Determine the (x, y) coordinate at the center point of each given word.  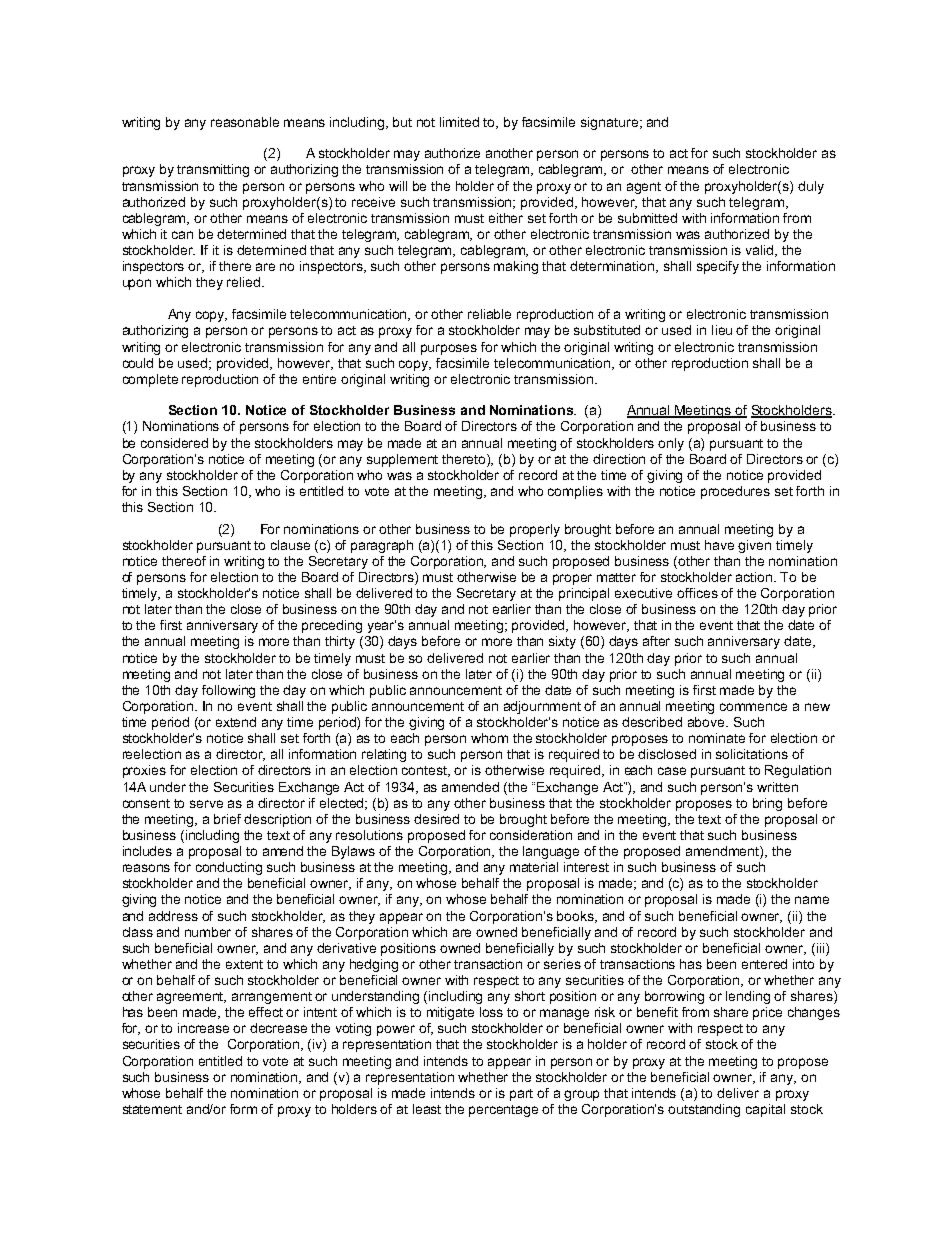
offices (697, 593)
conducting (229, 868)
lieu (722, 330)
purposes (449, 349)
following (228, 691)
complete (150, 380)
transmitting (213, 170)
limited (459, 122)
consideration (531, 835)
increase (203, 1028)
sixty (562, 642)
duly (811, 187)
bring (767, 804)
